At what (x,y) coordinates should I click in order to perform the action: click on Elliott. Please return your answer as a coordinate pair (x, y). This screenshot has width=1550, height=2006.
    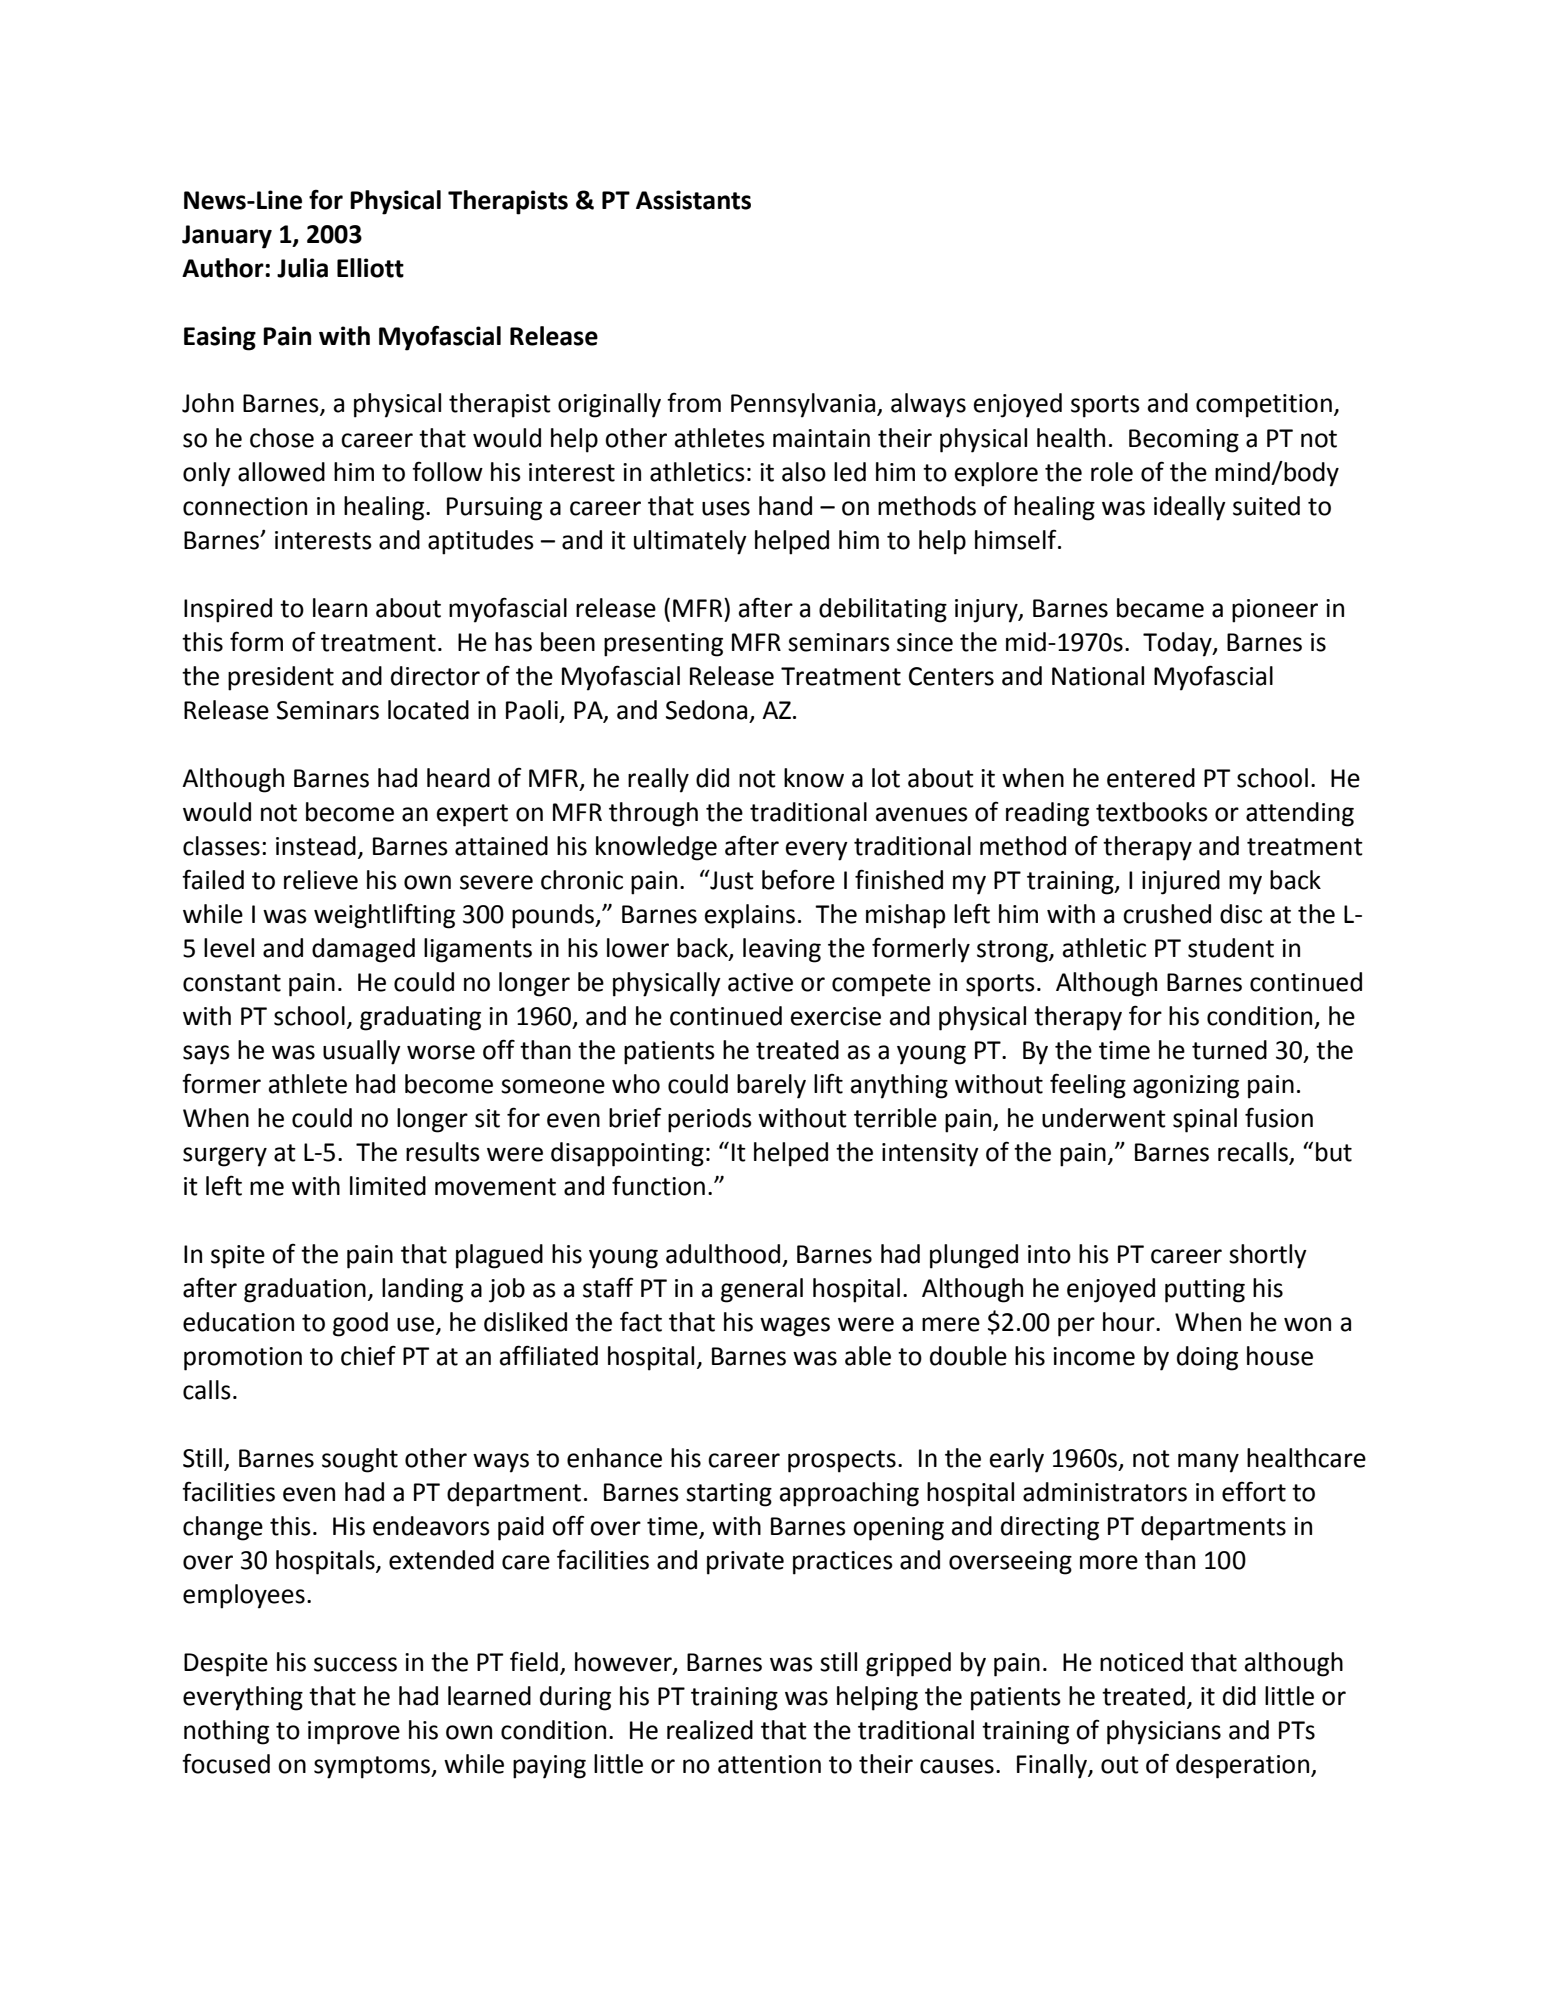
    Looking at the image, I should click on (370, 268).
